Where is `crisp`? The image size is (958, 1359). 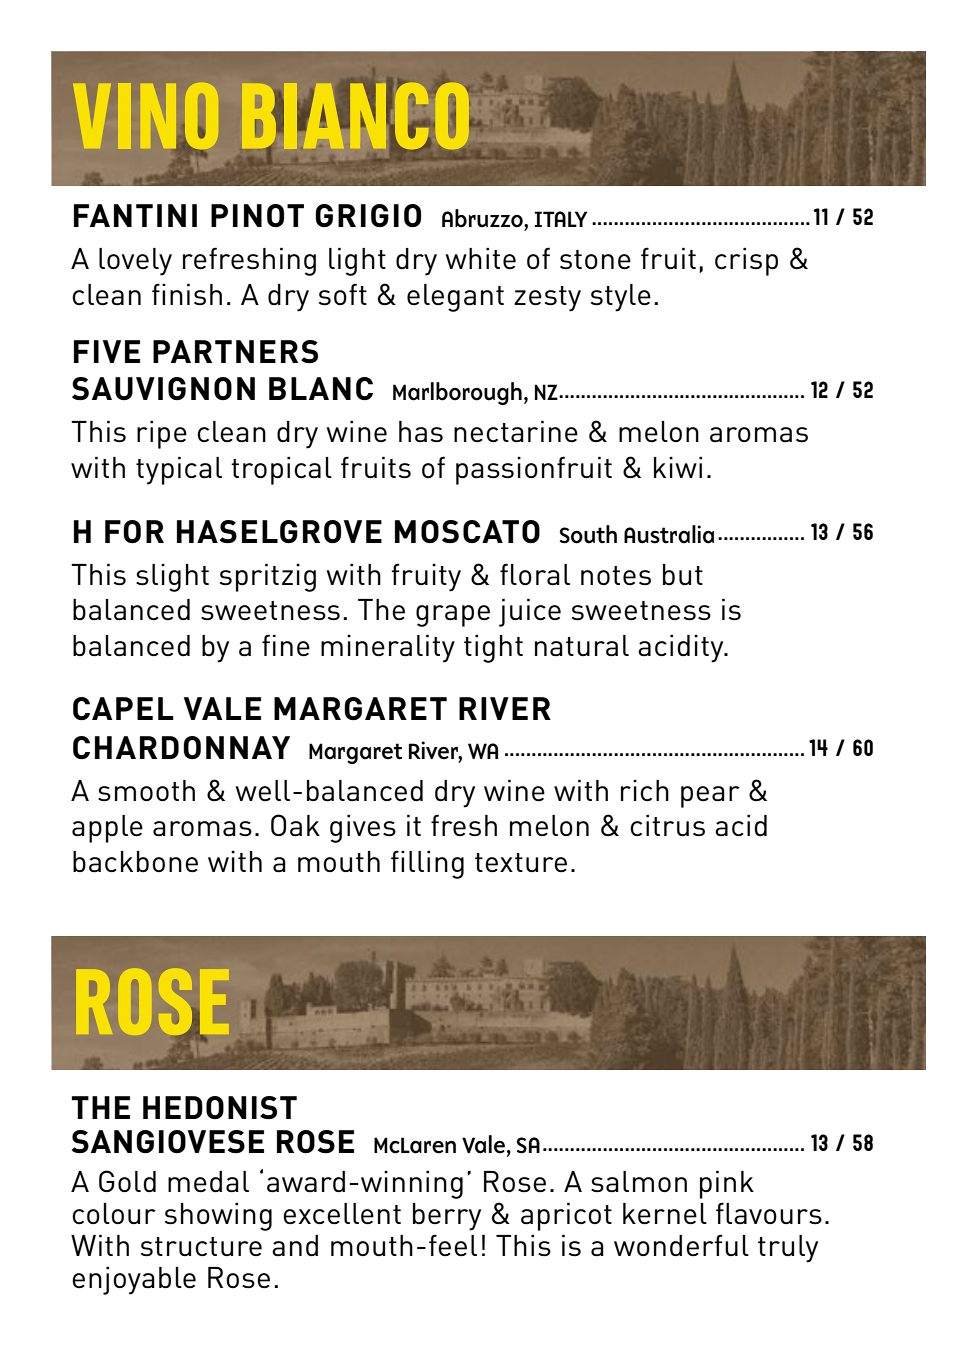
crisp is located at coordinates (746, 262).
